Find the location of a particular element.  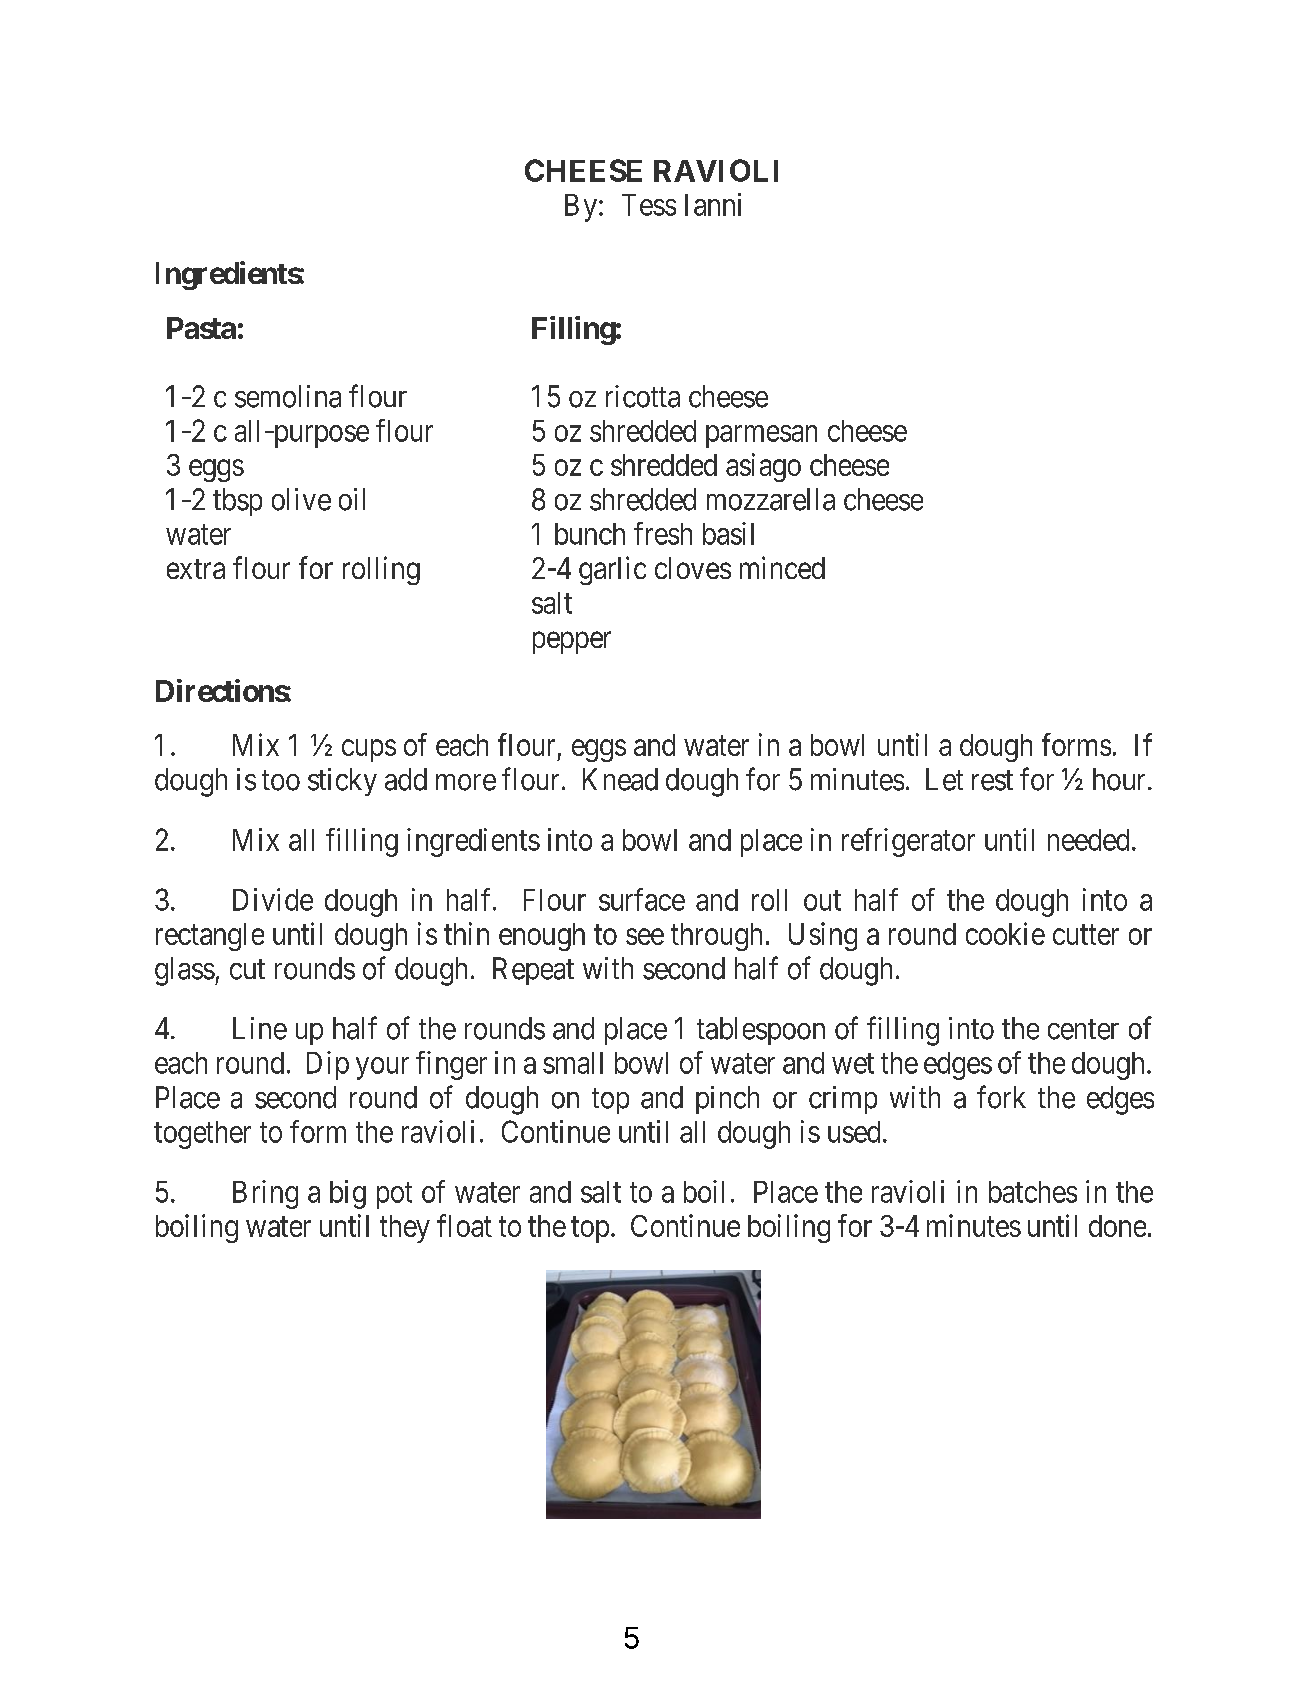

minced is located at coordinates (782, 567).
